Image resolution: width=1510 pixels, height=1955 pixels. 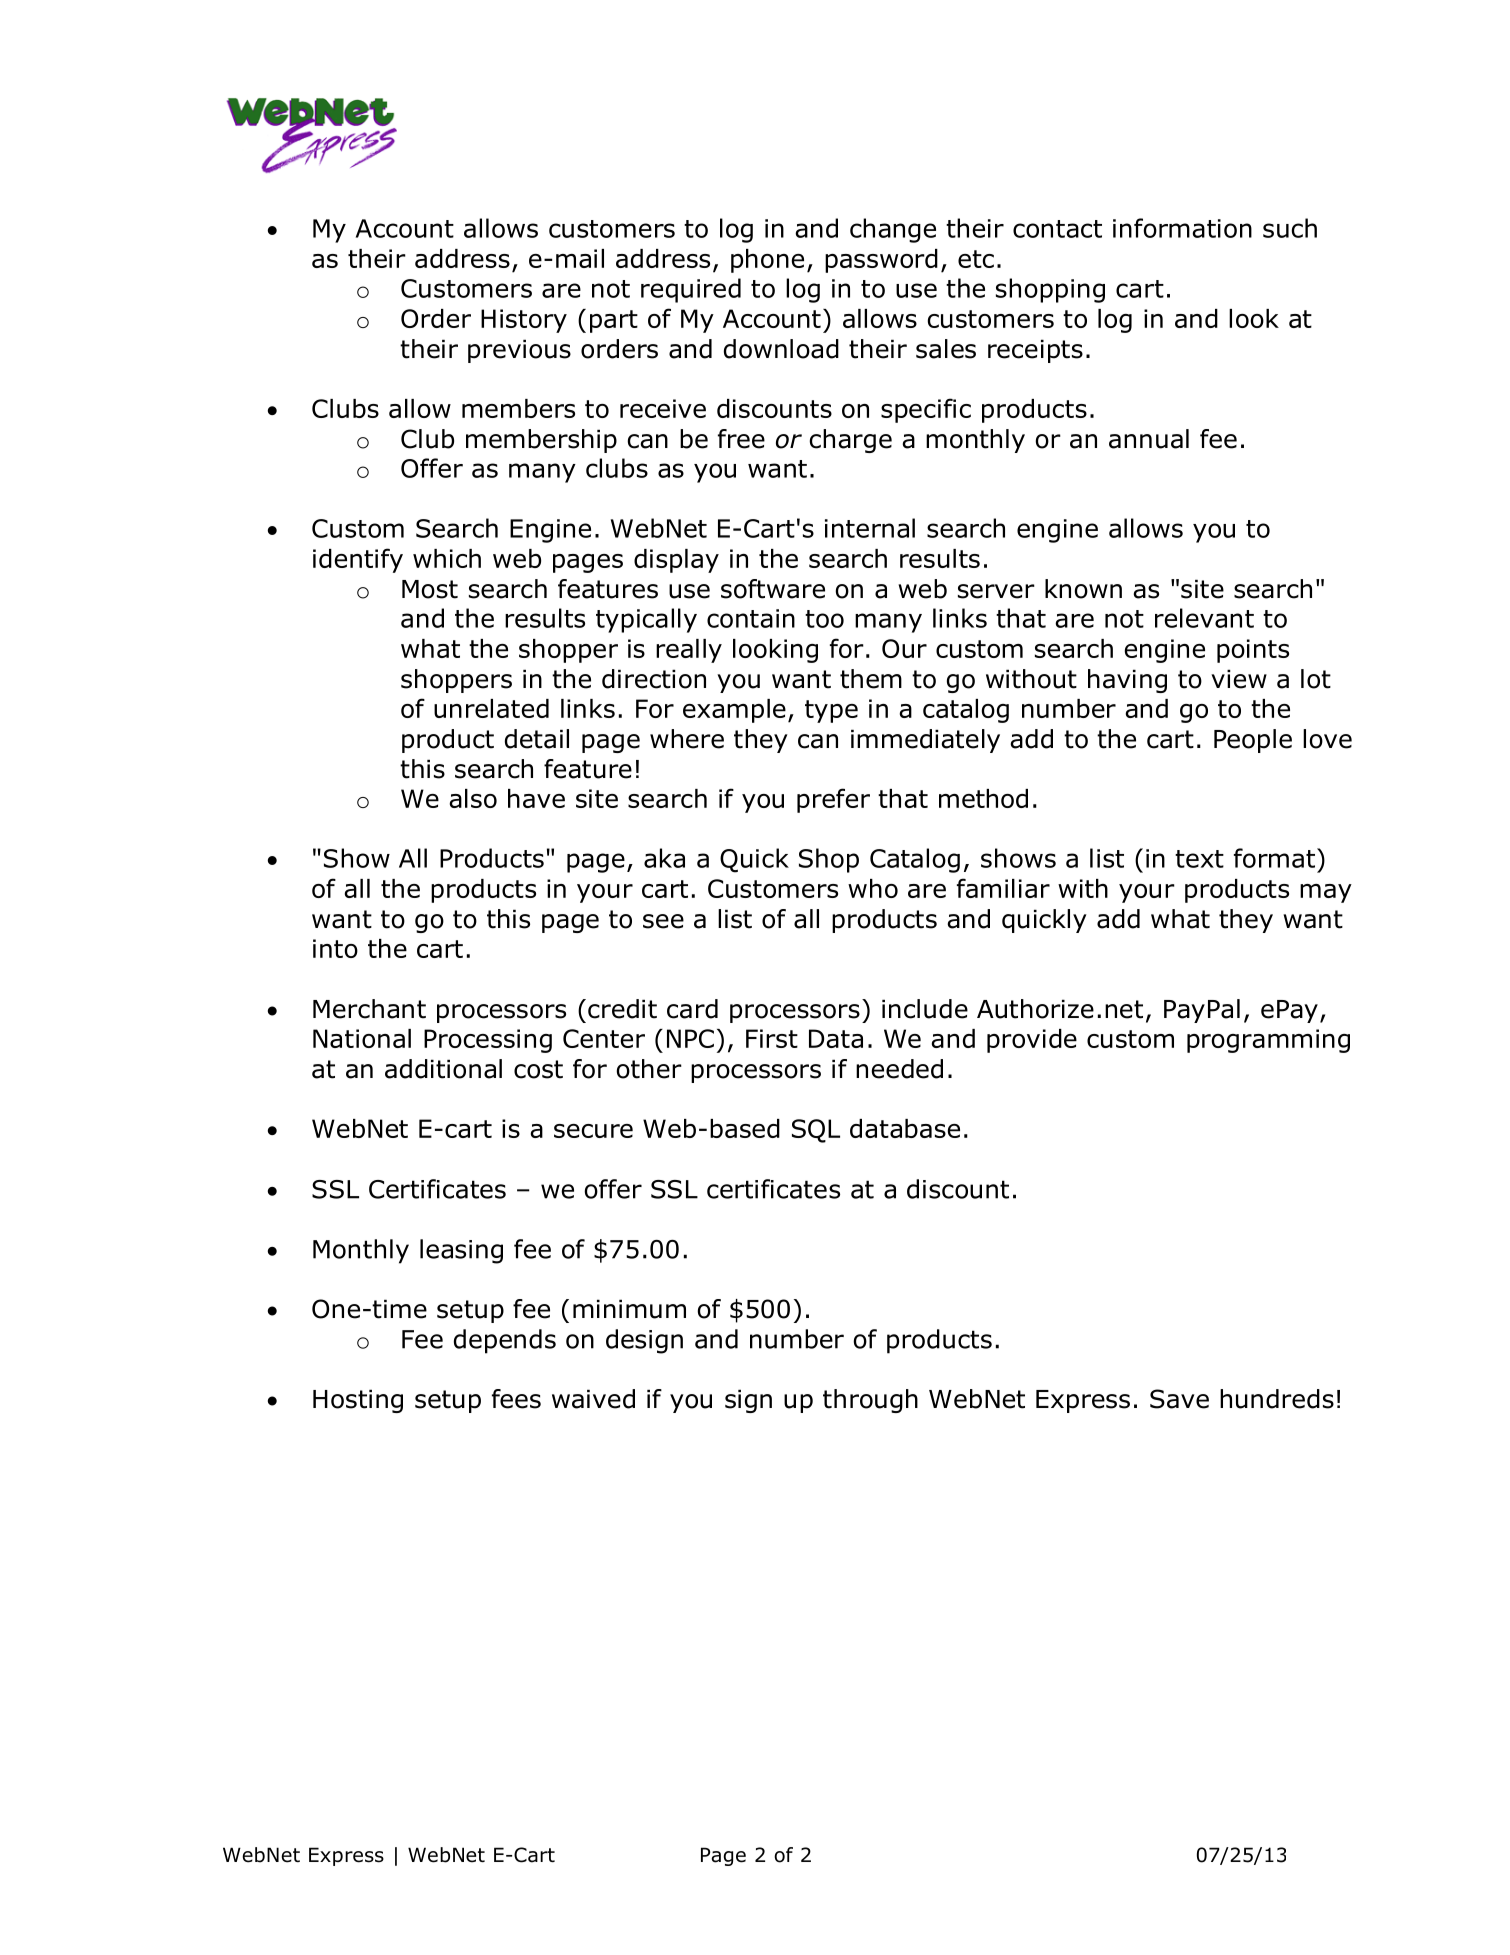 What do you see at coordinates (524, 321) in the page?
I see `History` at bounding box center [524, 321].
